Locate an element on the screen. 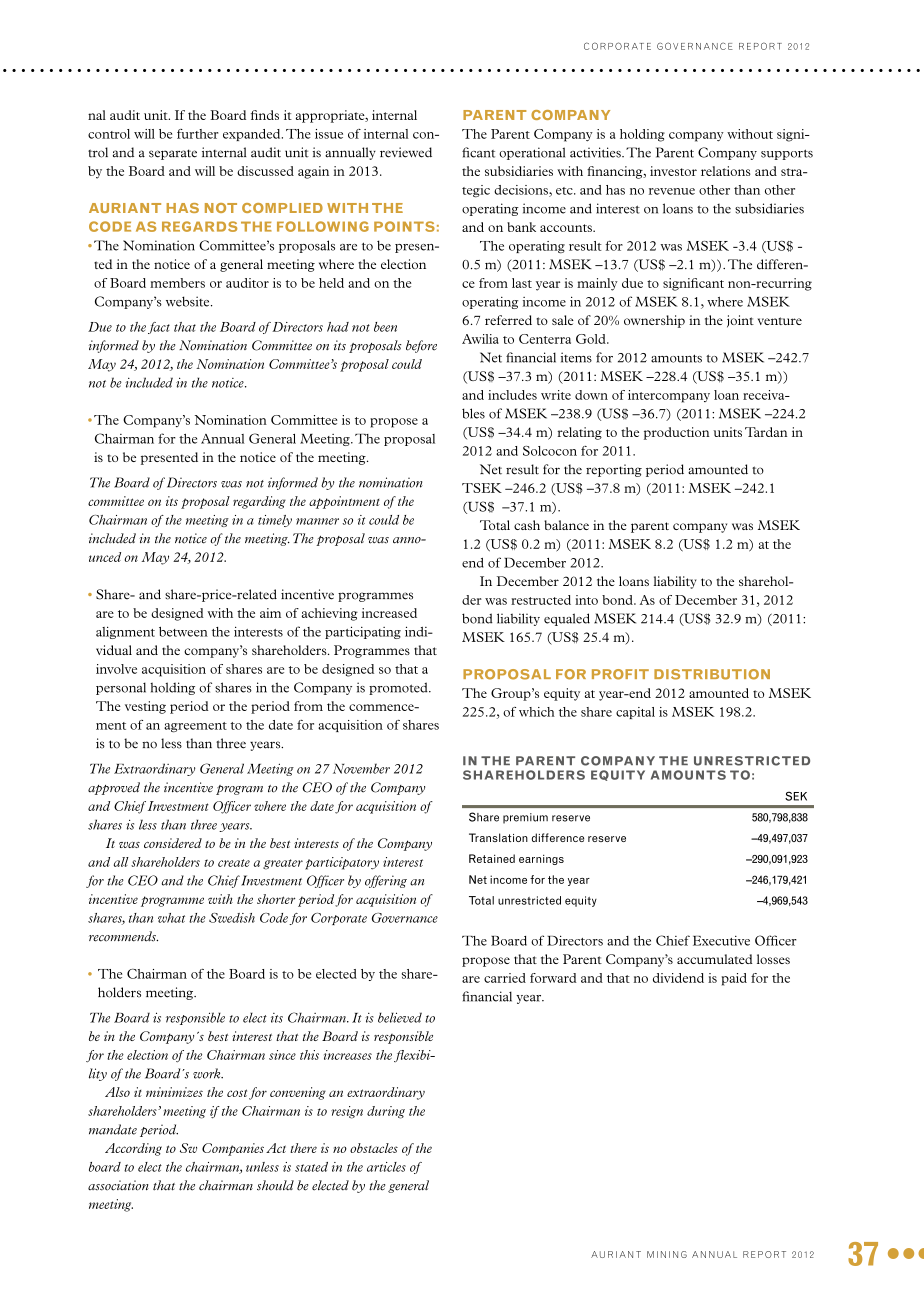 Image resolution: width=924 pixels, height=1308 pixels. further is located at coordinates (197, 134).
